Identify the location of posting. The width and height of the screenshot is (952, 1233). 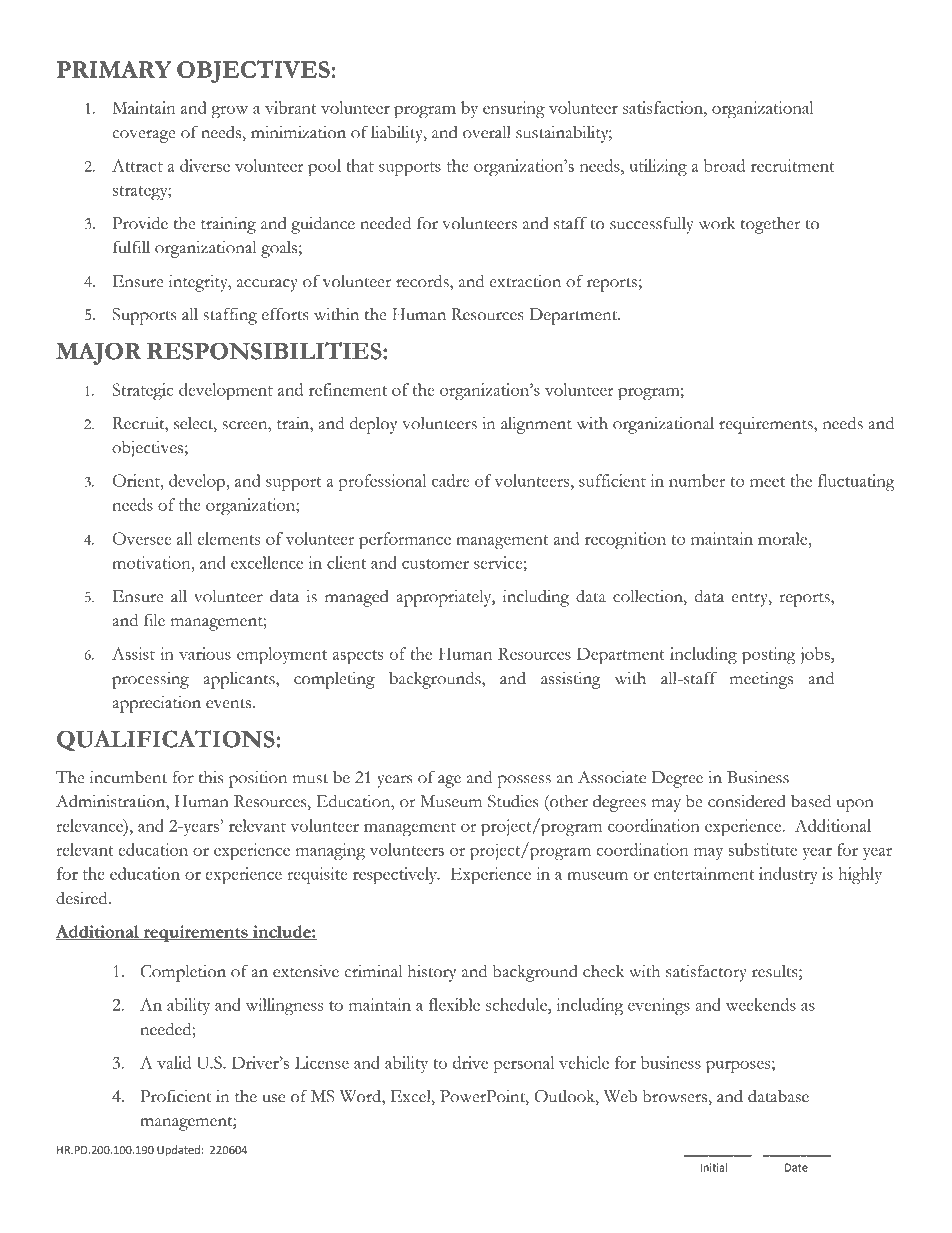
(769, 655).
